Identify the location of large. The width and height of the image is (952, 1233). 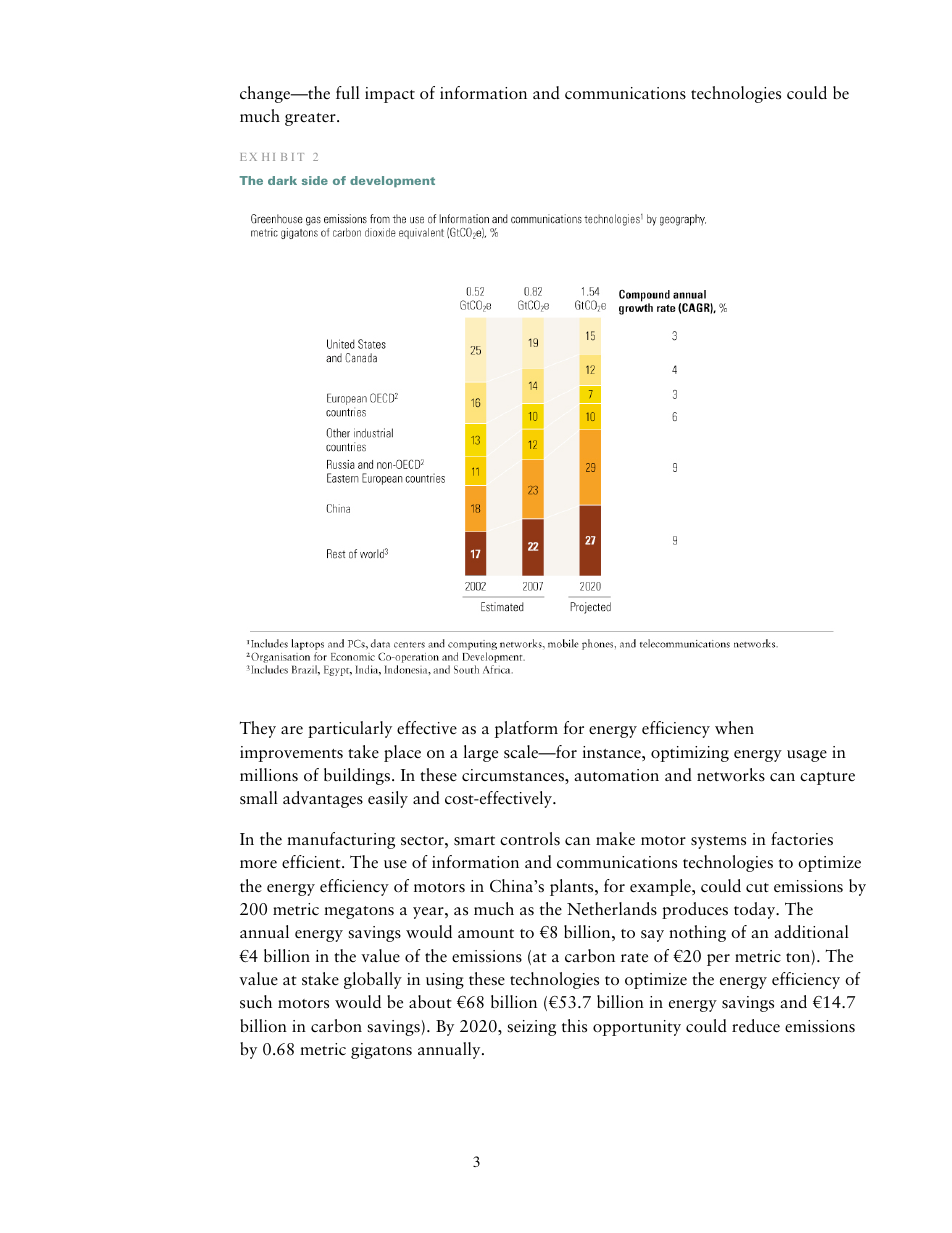
(480, 753).
